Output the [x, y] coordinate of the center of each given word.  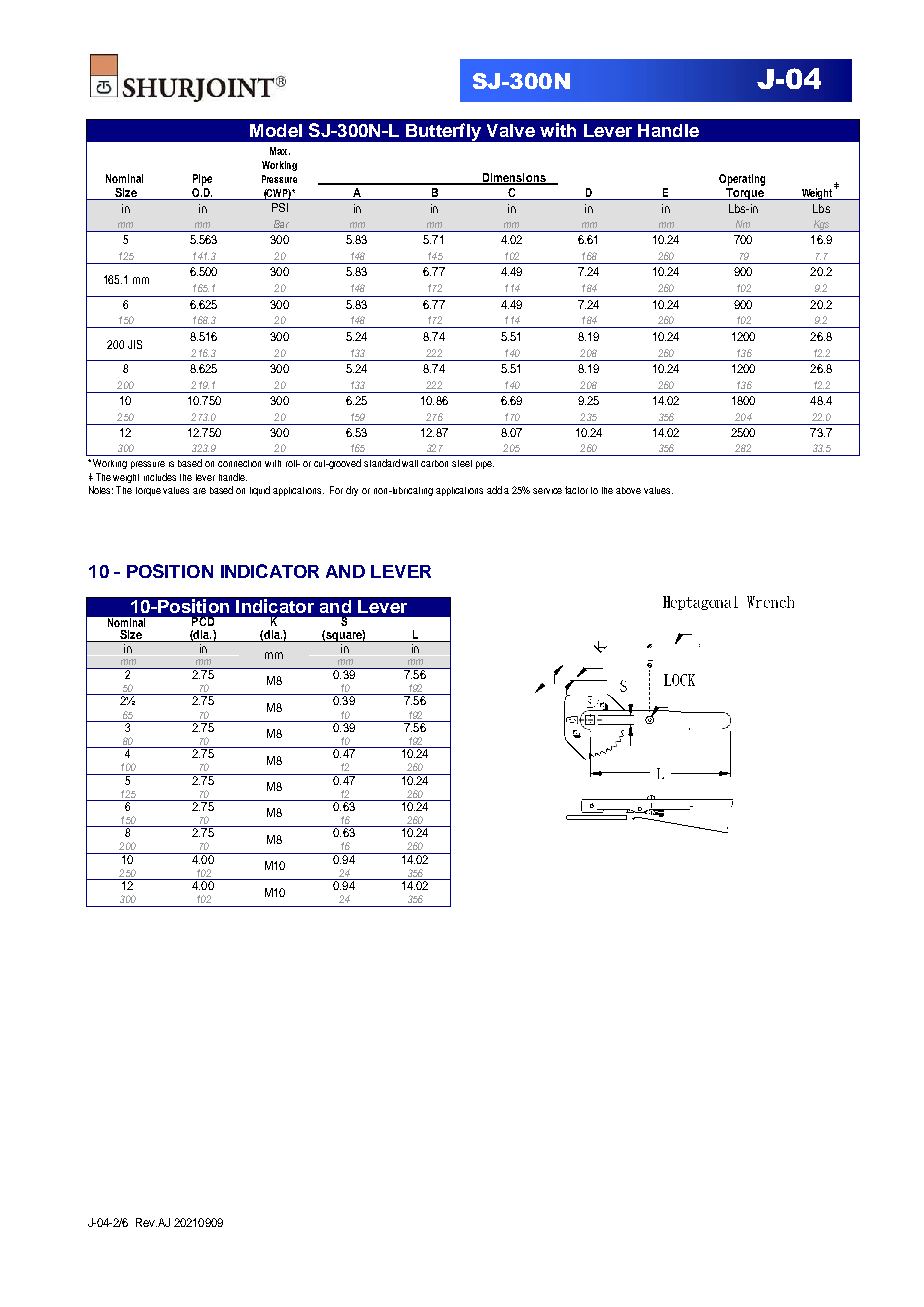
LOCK [679, 680]
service [547, 491]
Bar [281, 224]
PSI [280, 207]
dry [352, 491]
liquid [260, 491]
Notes [101, 490]
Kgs [821, 226]
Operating [742, 180]
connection [239, 463]
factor [576, 490]
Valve [511, 130]
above [628, 490]
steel [462, 463]
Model [276, 130]
